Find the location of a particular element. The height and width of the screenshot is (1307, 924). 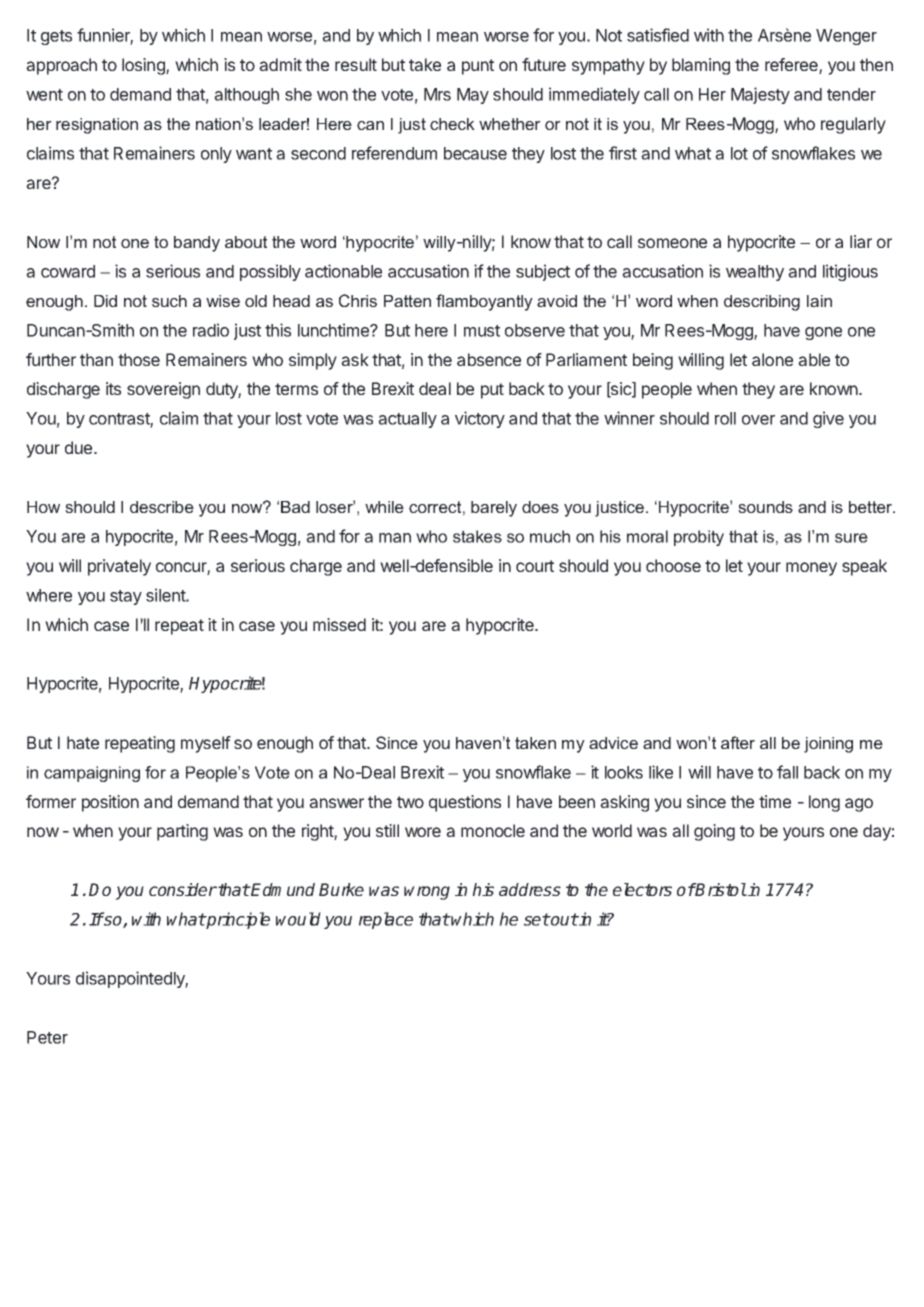

losing is located at coordinates (144, 66).
